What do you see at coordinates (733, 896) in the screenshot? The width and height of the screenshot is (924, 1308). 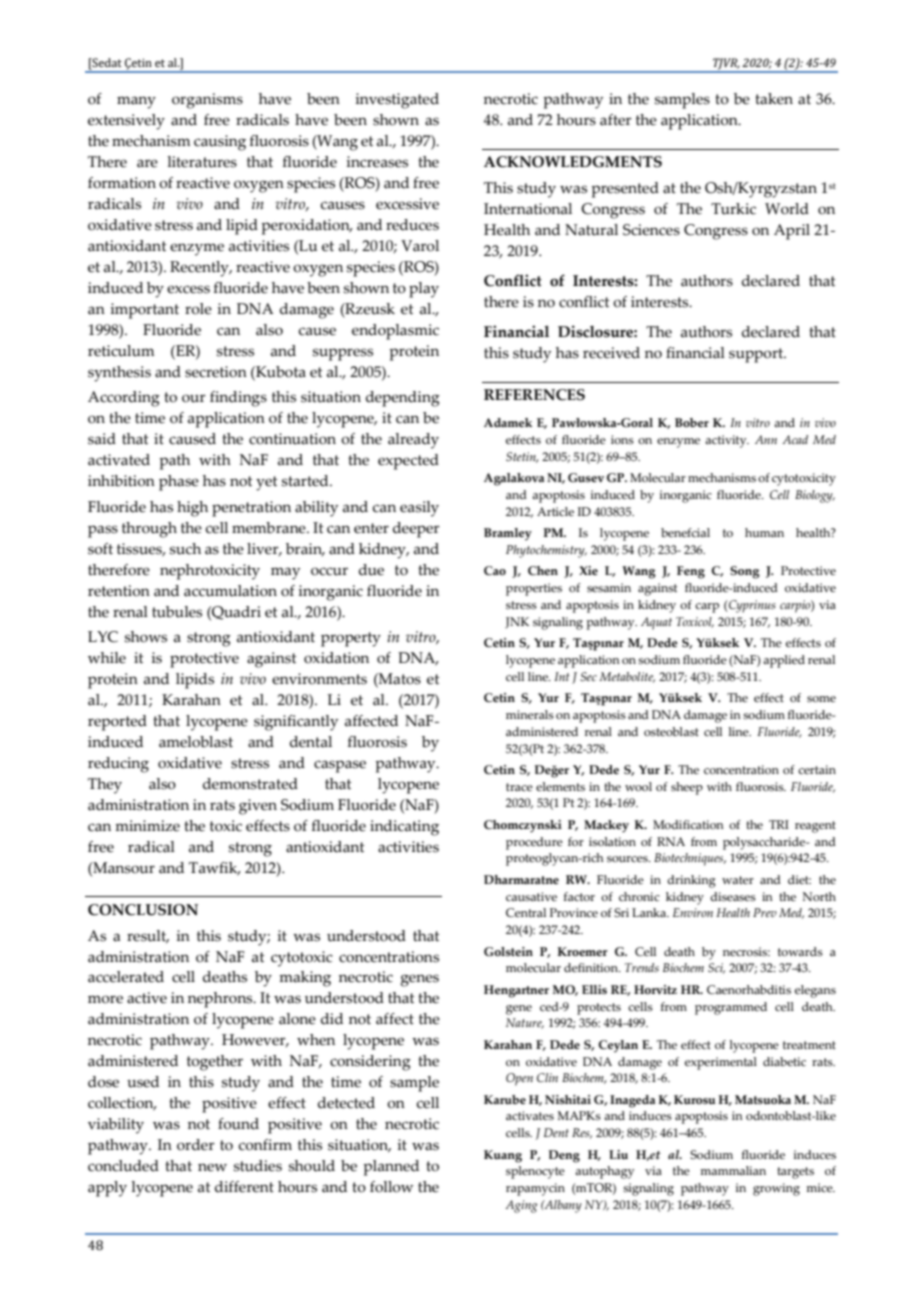 I see `diseases` at bounding box center [733, 896].
